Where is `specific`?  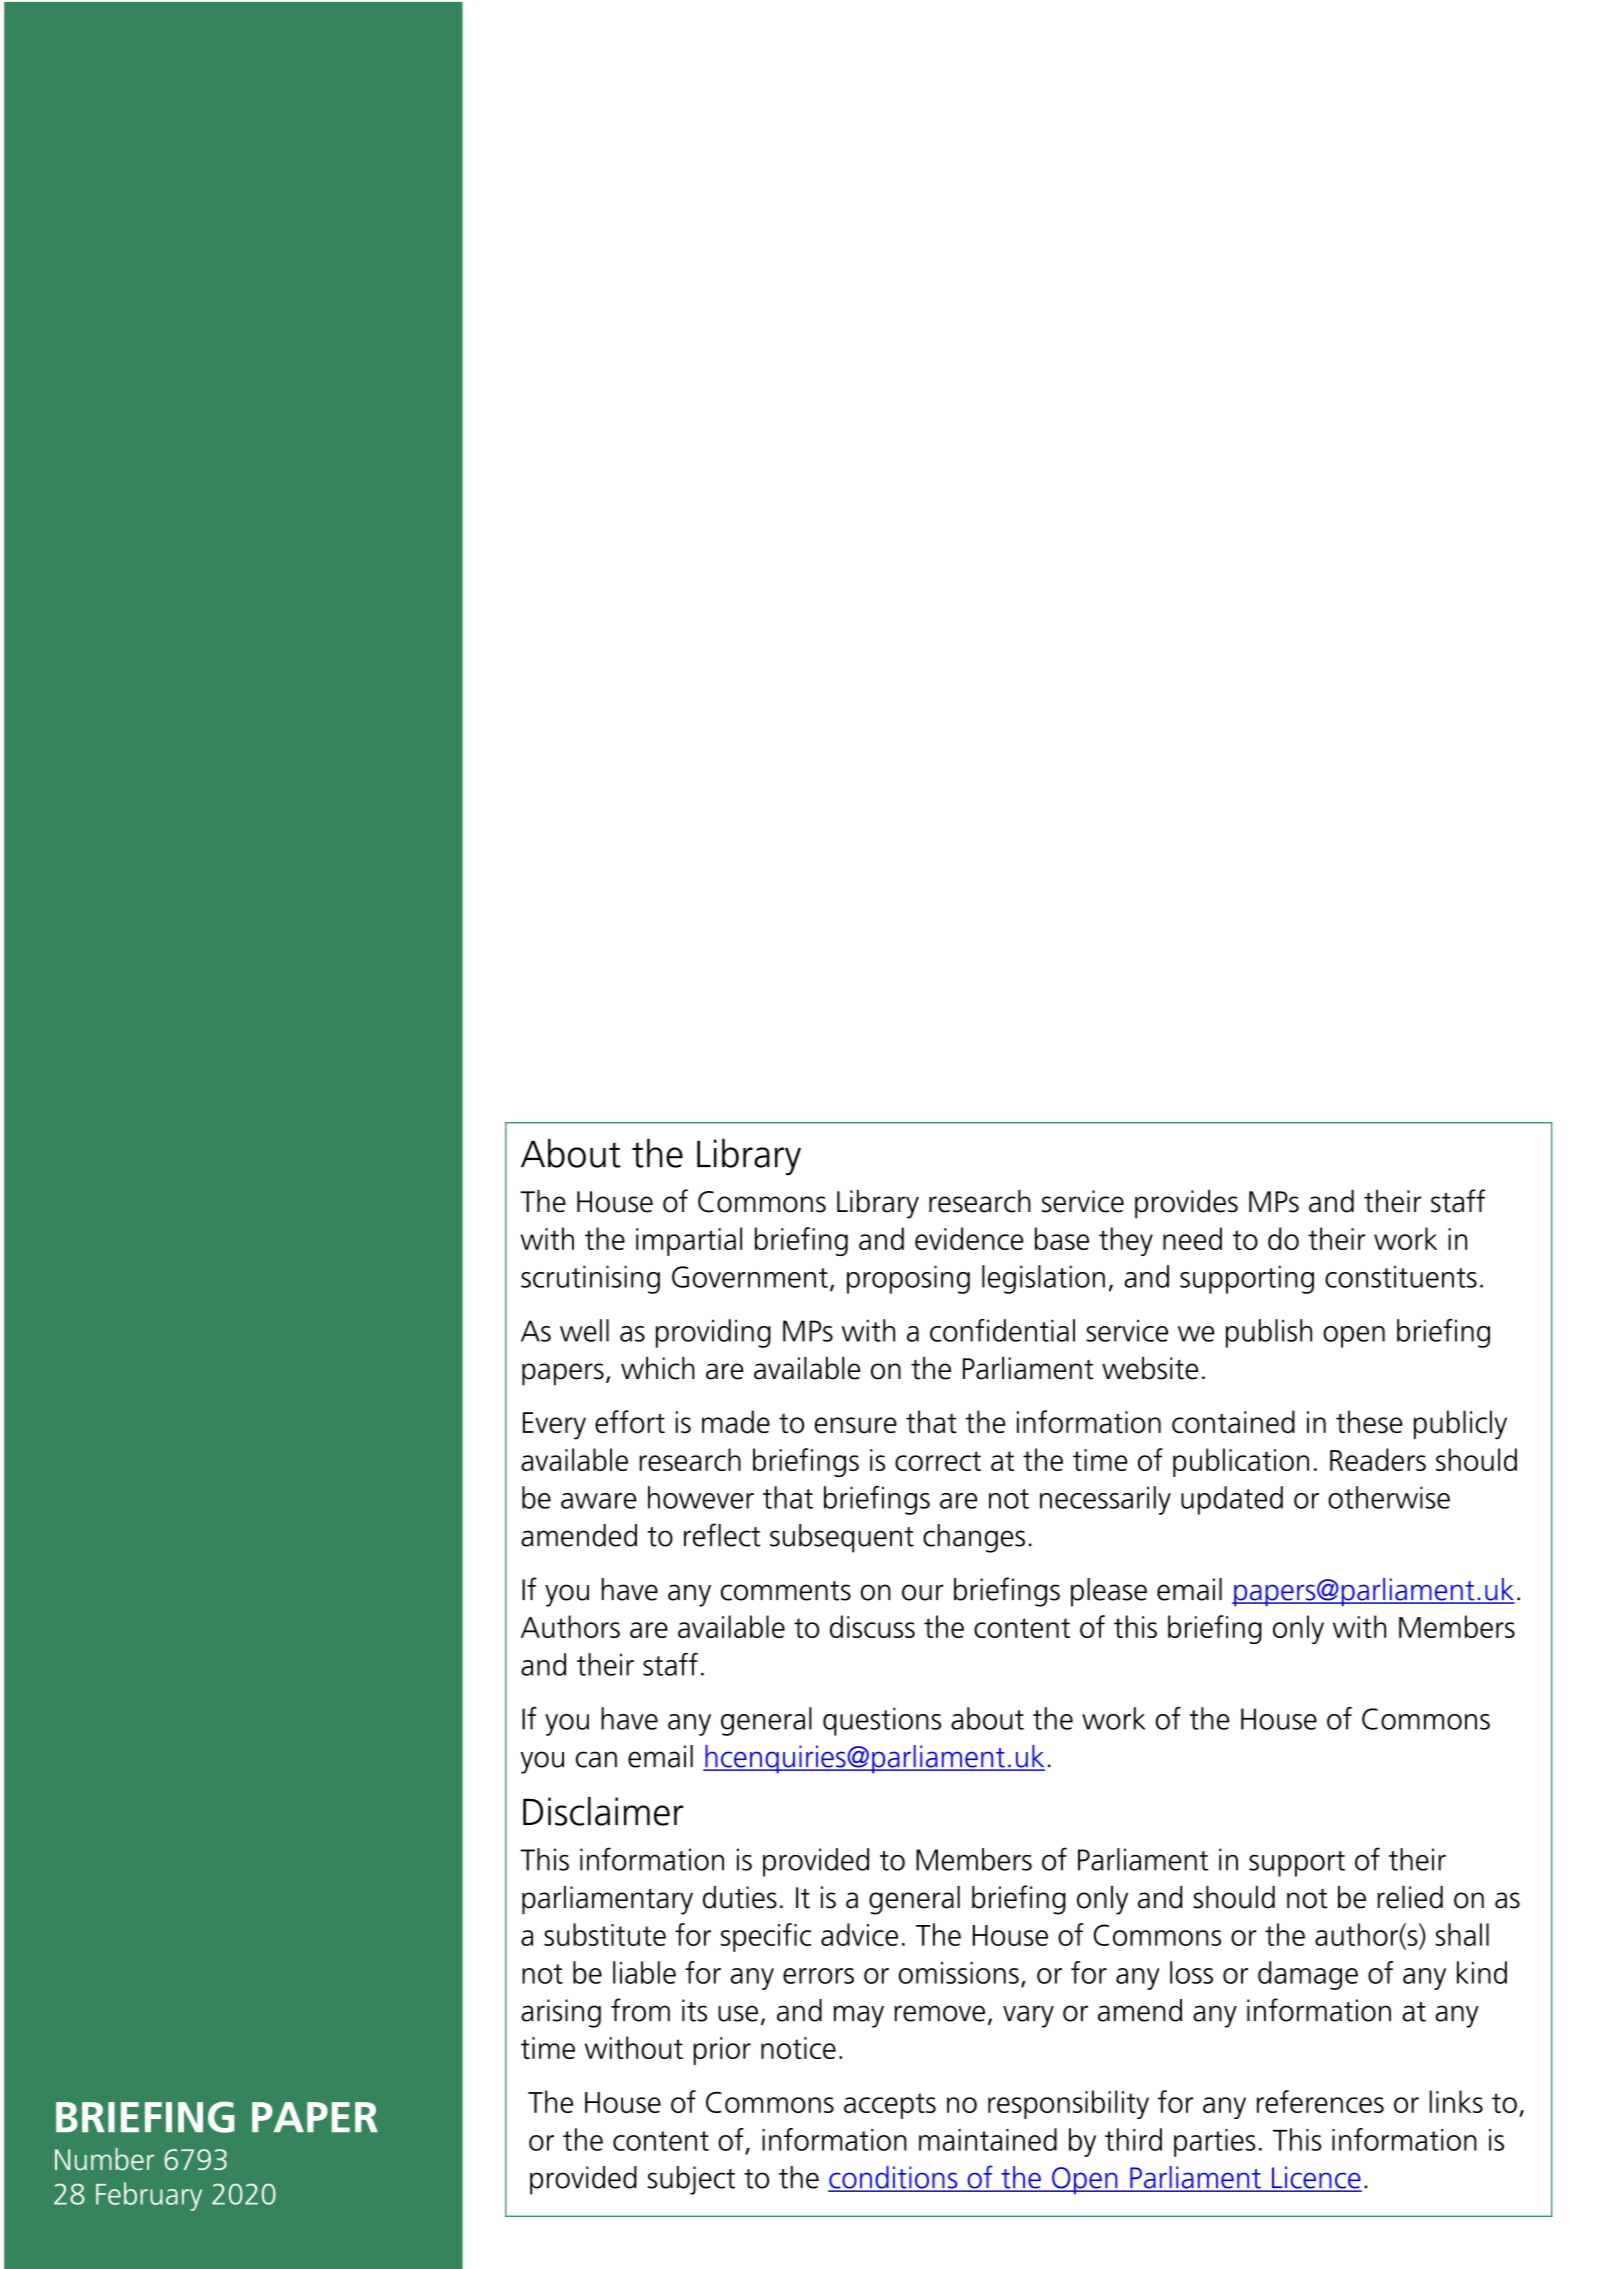
specific is located at coordinates (766, 1937).
